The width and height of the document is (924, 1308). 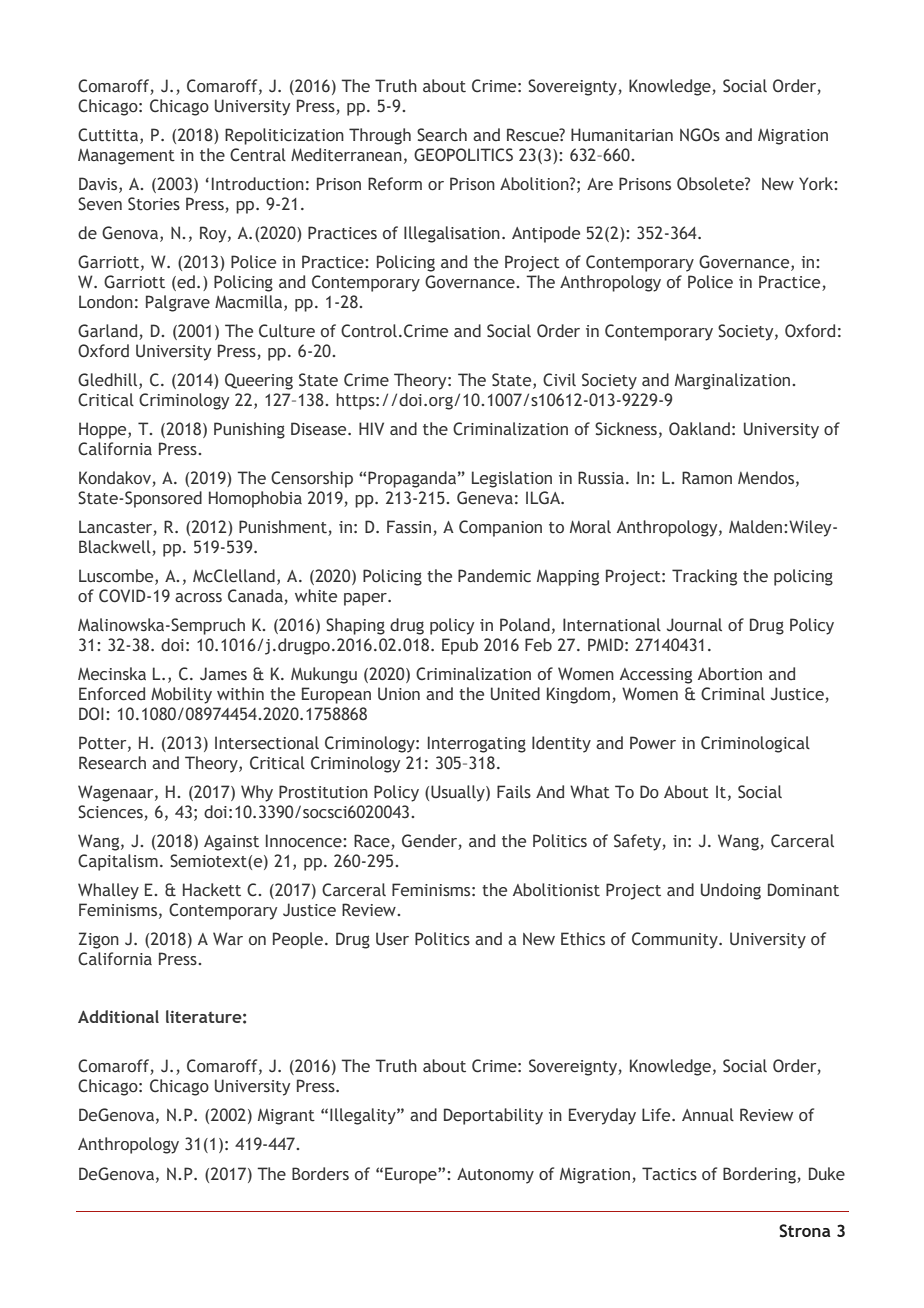 I want to click on Stories, so click(x=154, y=204).
